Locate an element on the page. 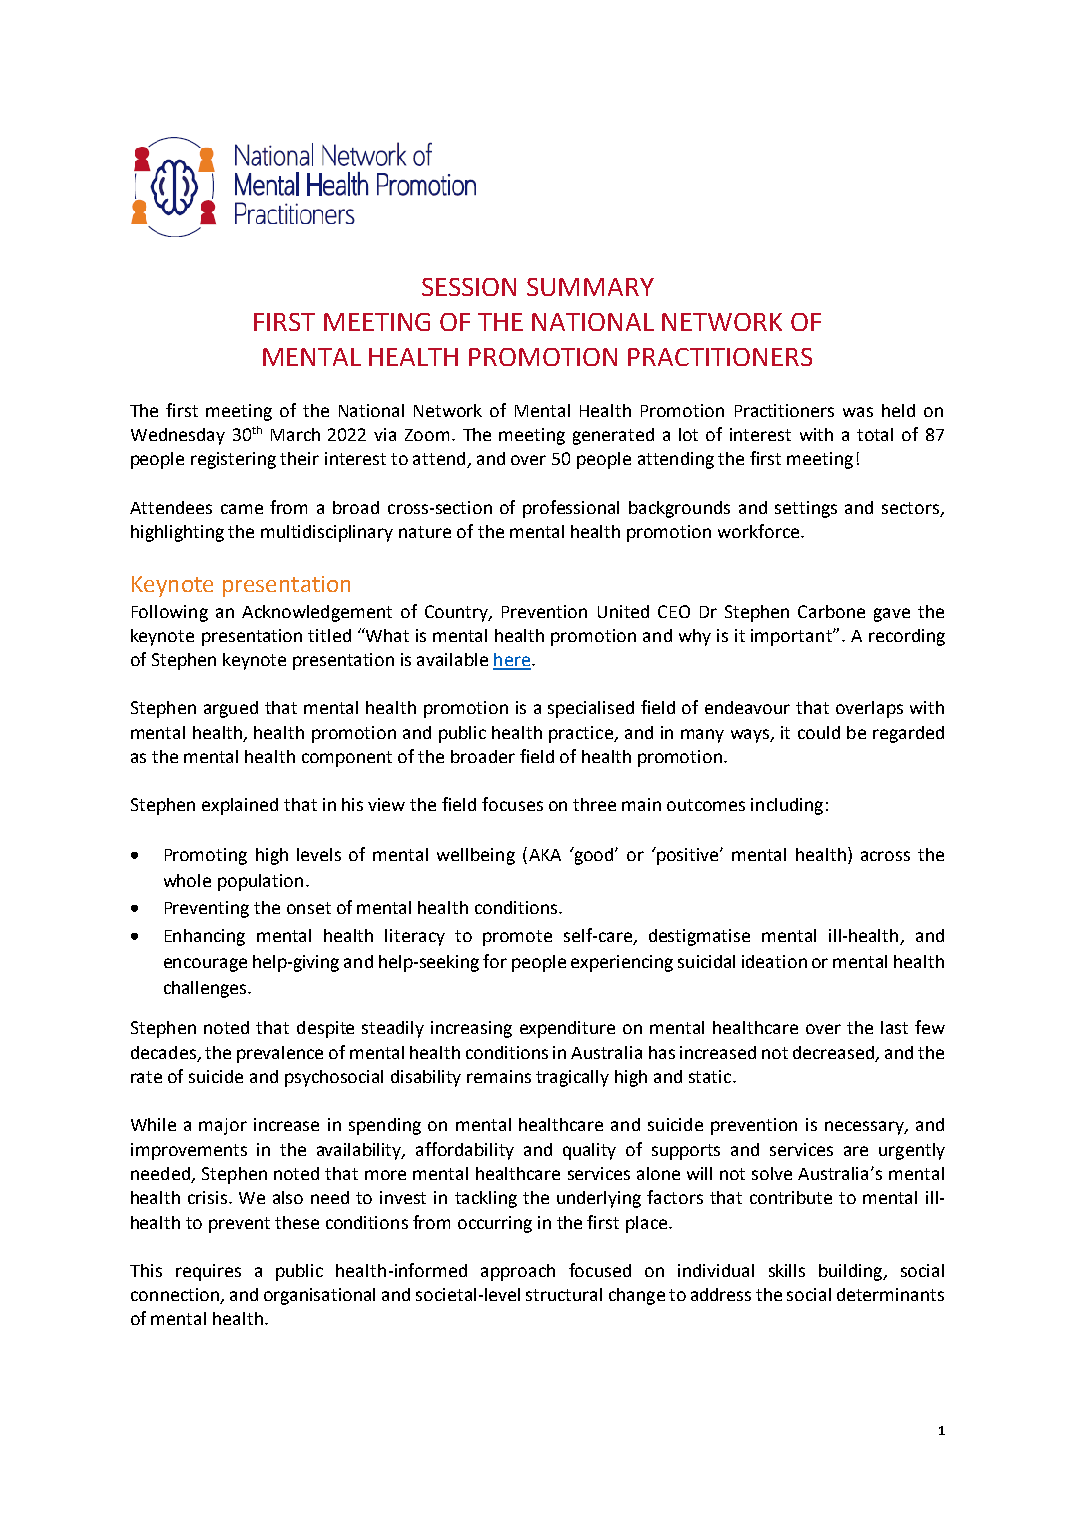 The image size is (1075, 1520). was is located at coordinates (858, 412).
